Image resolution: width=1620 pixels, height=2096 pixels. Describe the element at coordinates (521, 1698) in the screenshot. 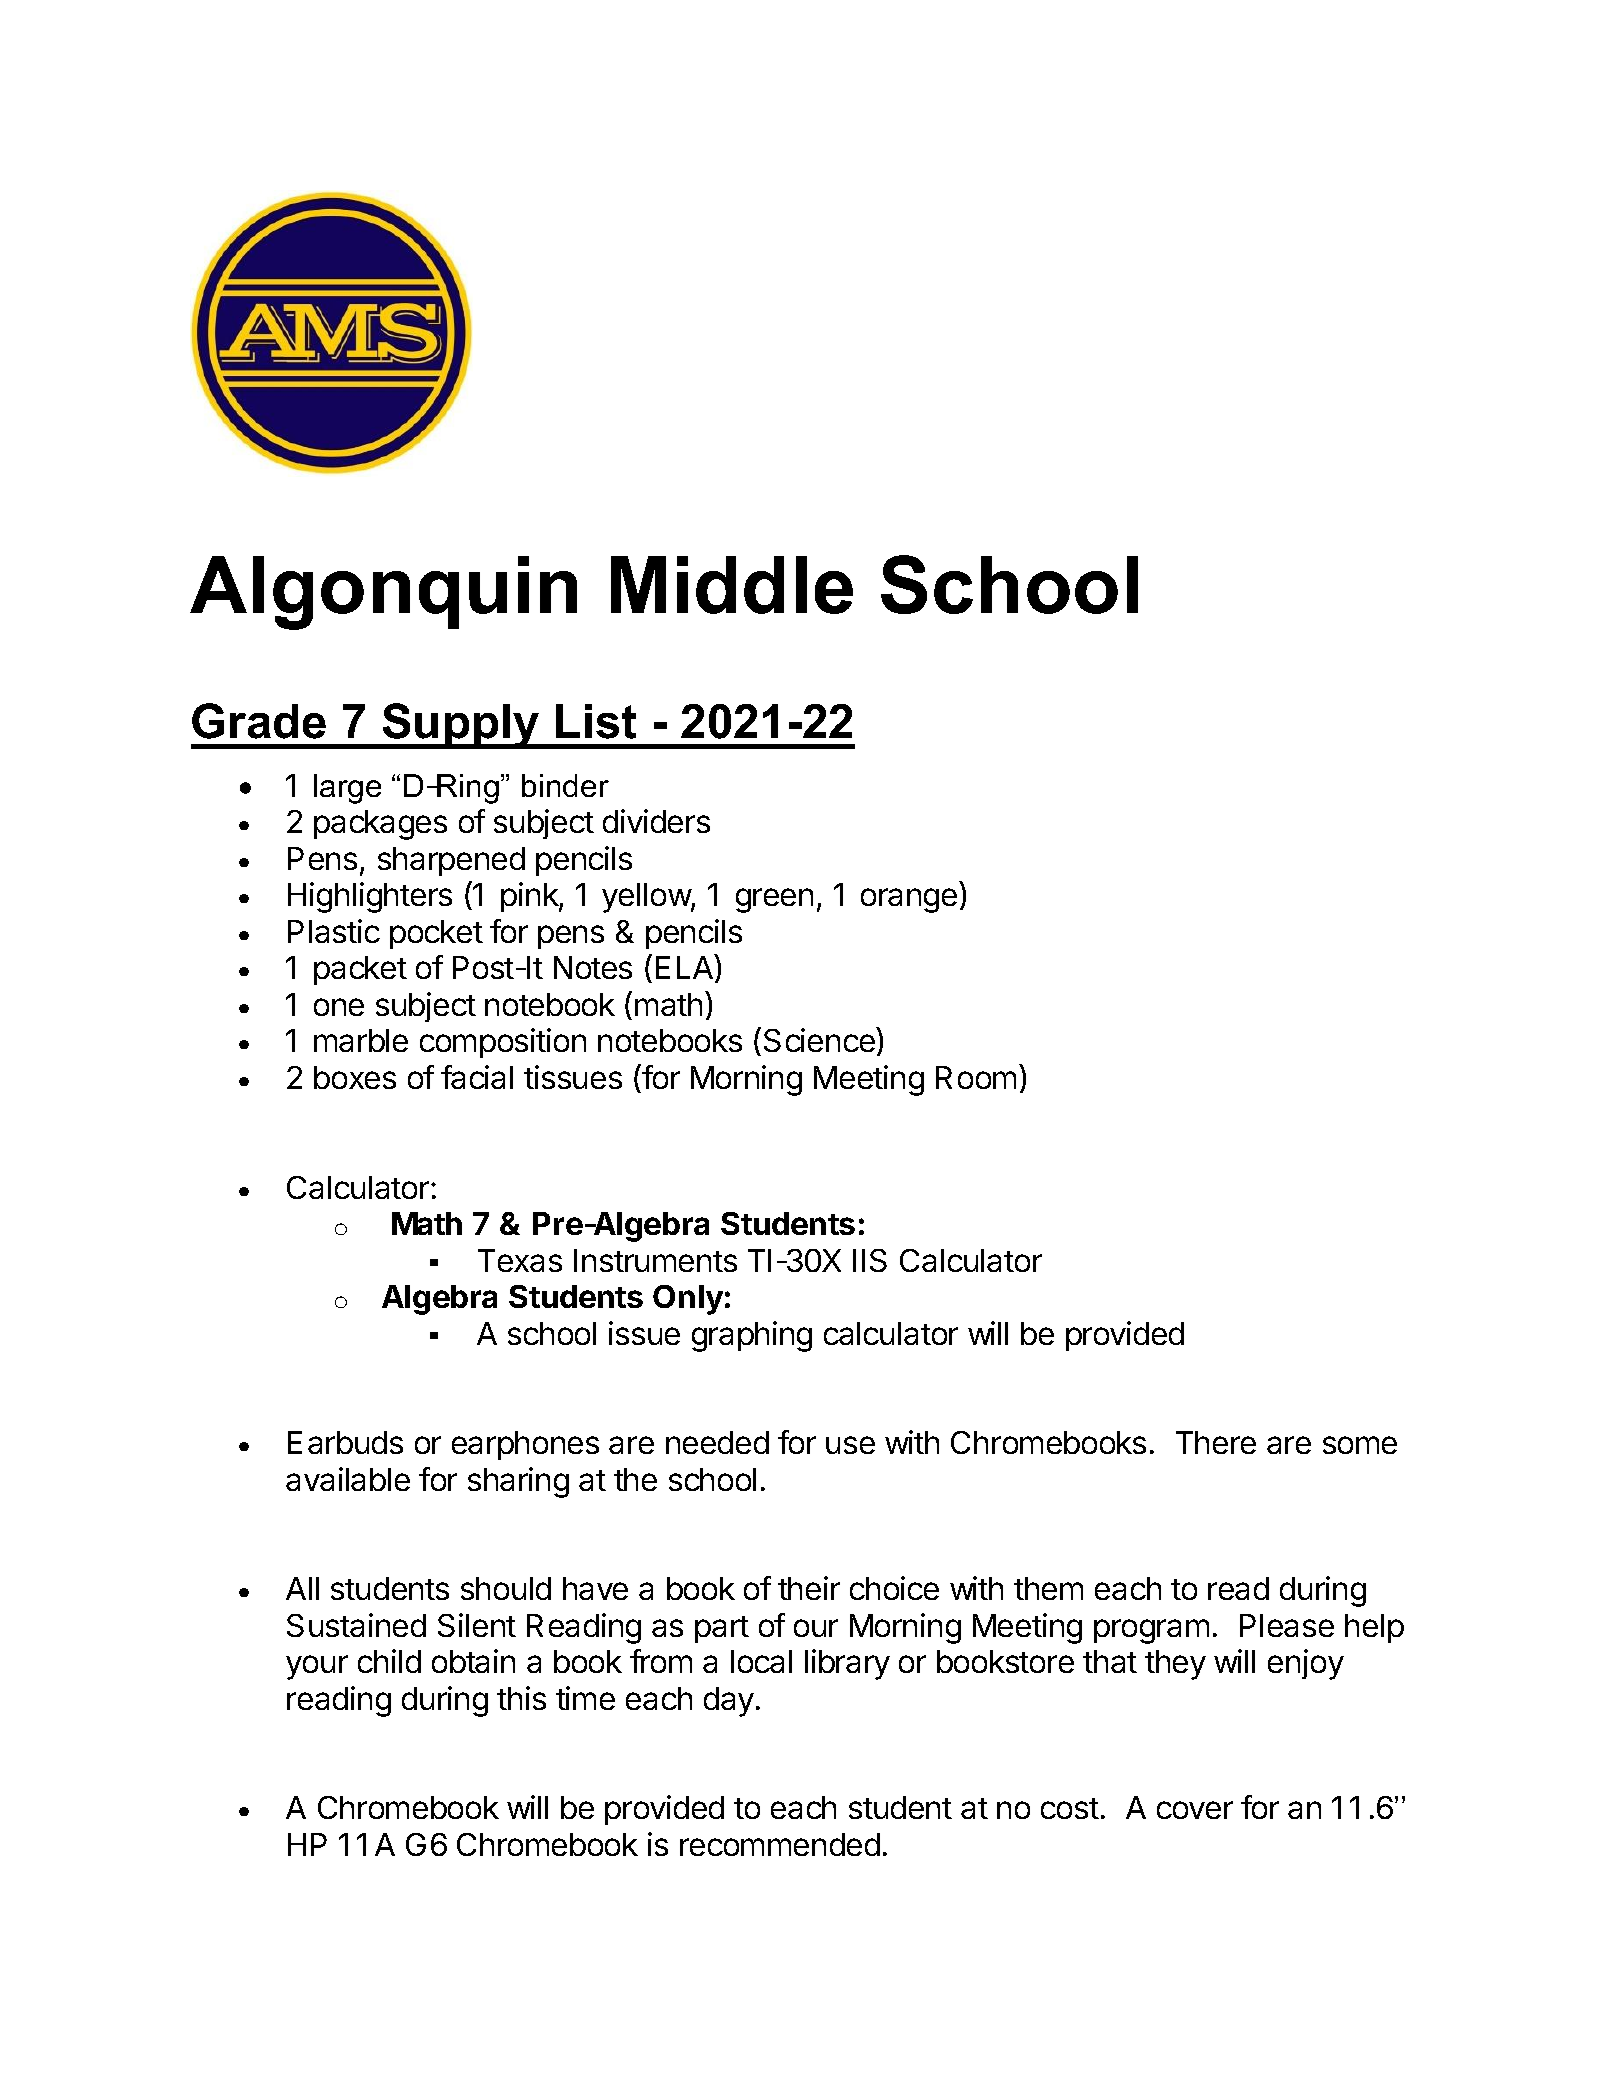

I see `this` at that location.
